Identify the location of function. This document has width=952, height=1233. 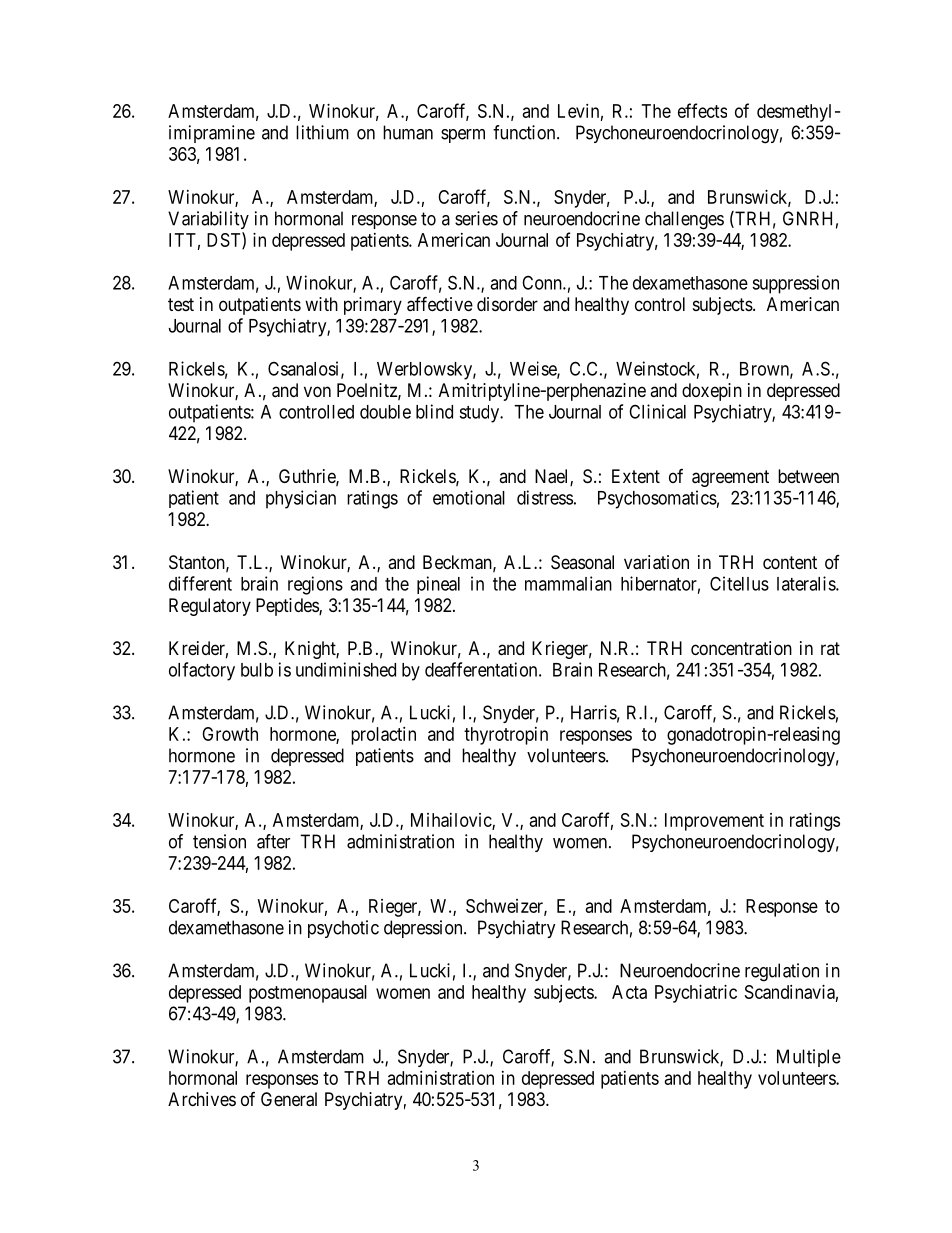
(525, 132).
